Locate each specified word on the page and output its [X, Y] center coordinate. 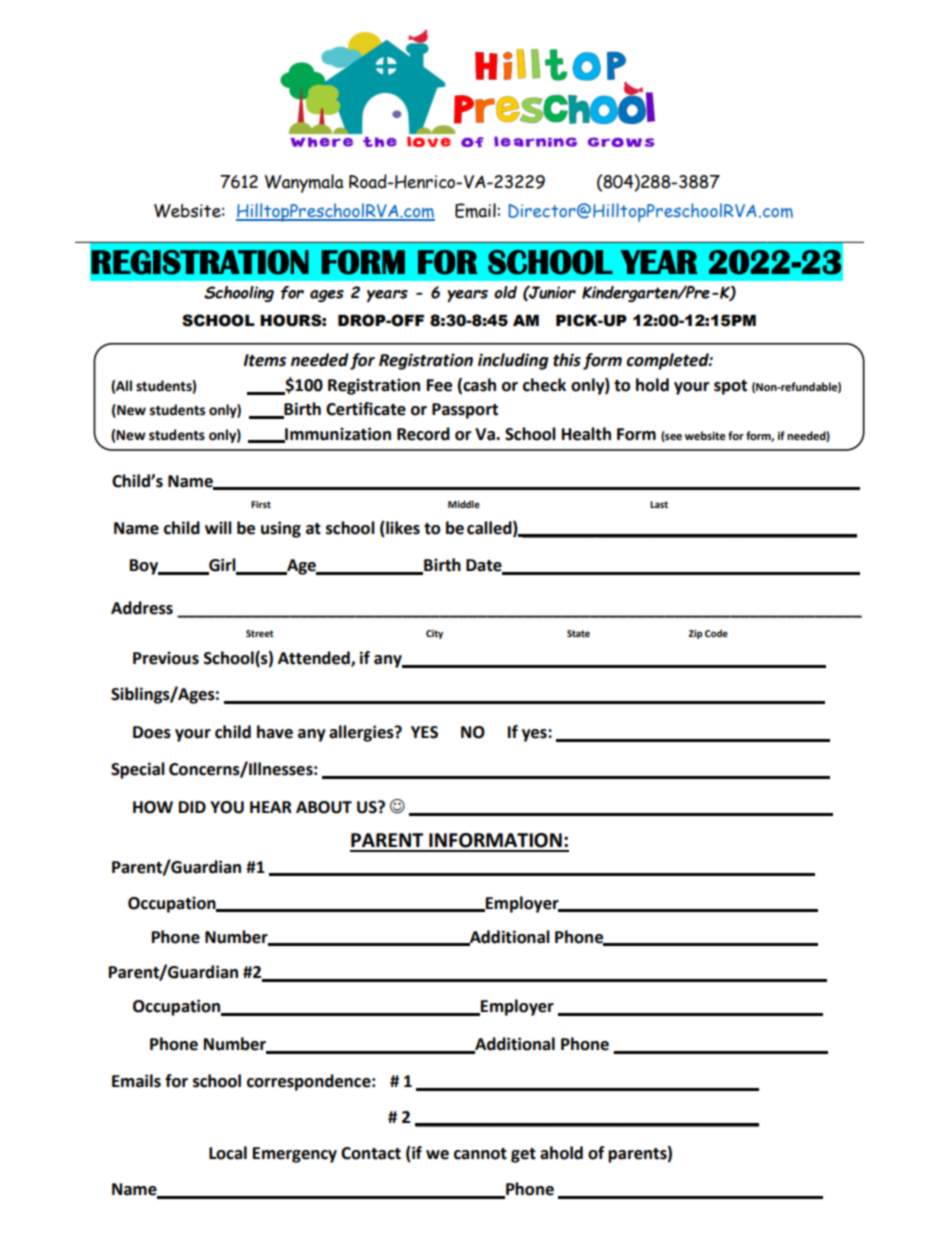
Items [264, 360]
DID [192, 807]
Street [260, 633]
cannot [480, 1154]
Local [228, 1153]
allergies [362, 733]
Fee [439, 385]
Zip [695, 634]
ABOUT [324, 807]
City [434, 634]
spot [730, 387]
